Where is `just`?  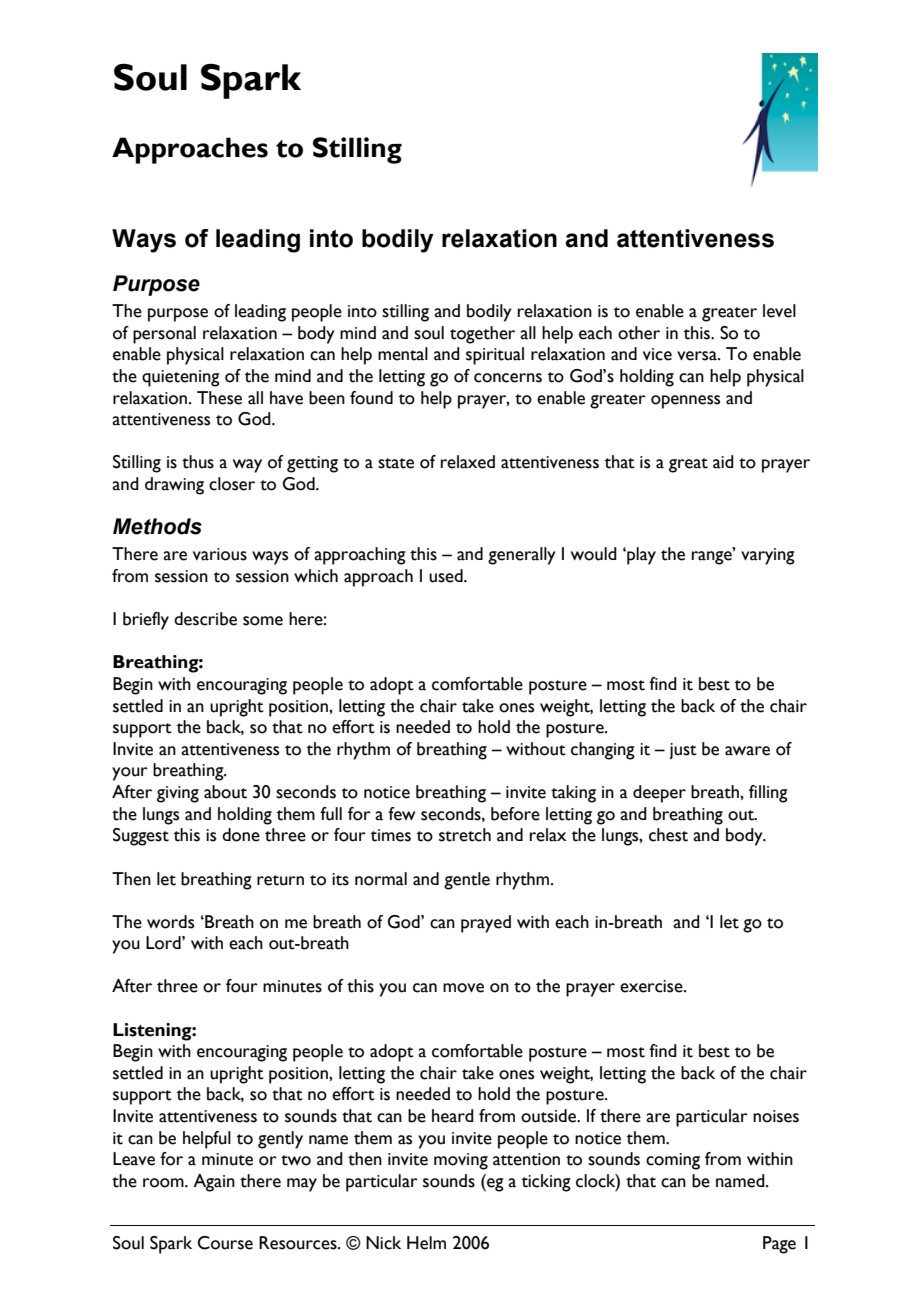
just is located at coordinates (683, 751).
